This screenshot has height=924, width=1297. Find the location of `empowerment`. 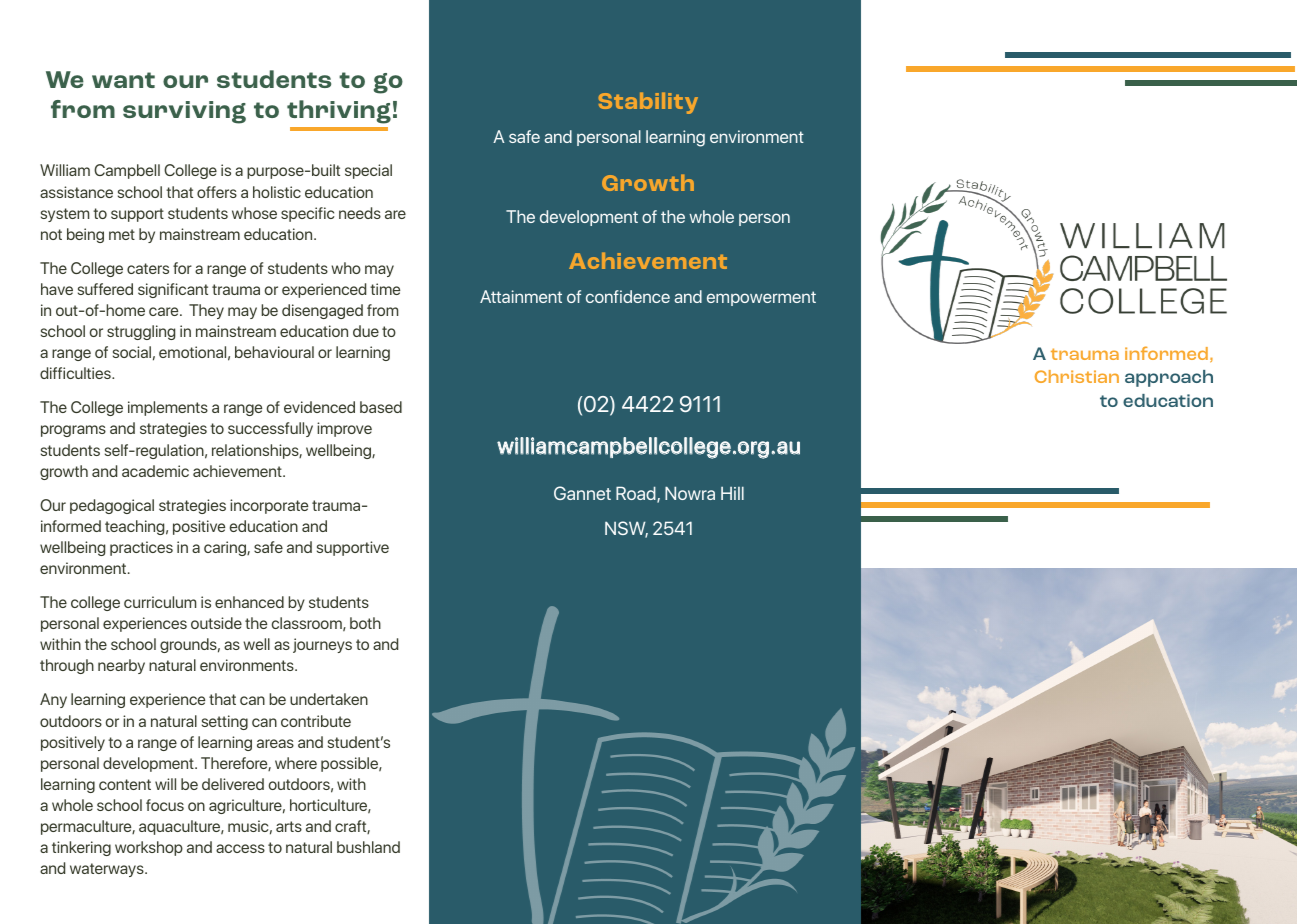

empowerment is located at coordinates (761, 298).
